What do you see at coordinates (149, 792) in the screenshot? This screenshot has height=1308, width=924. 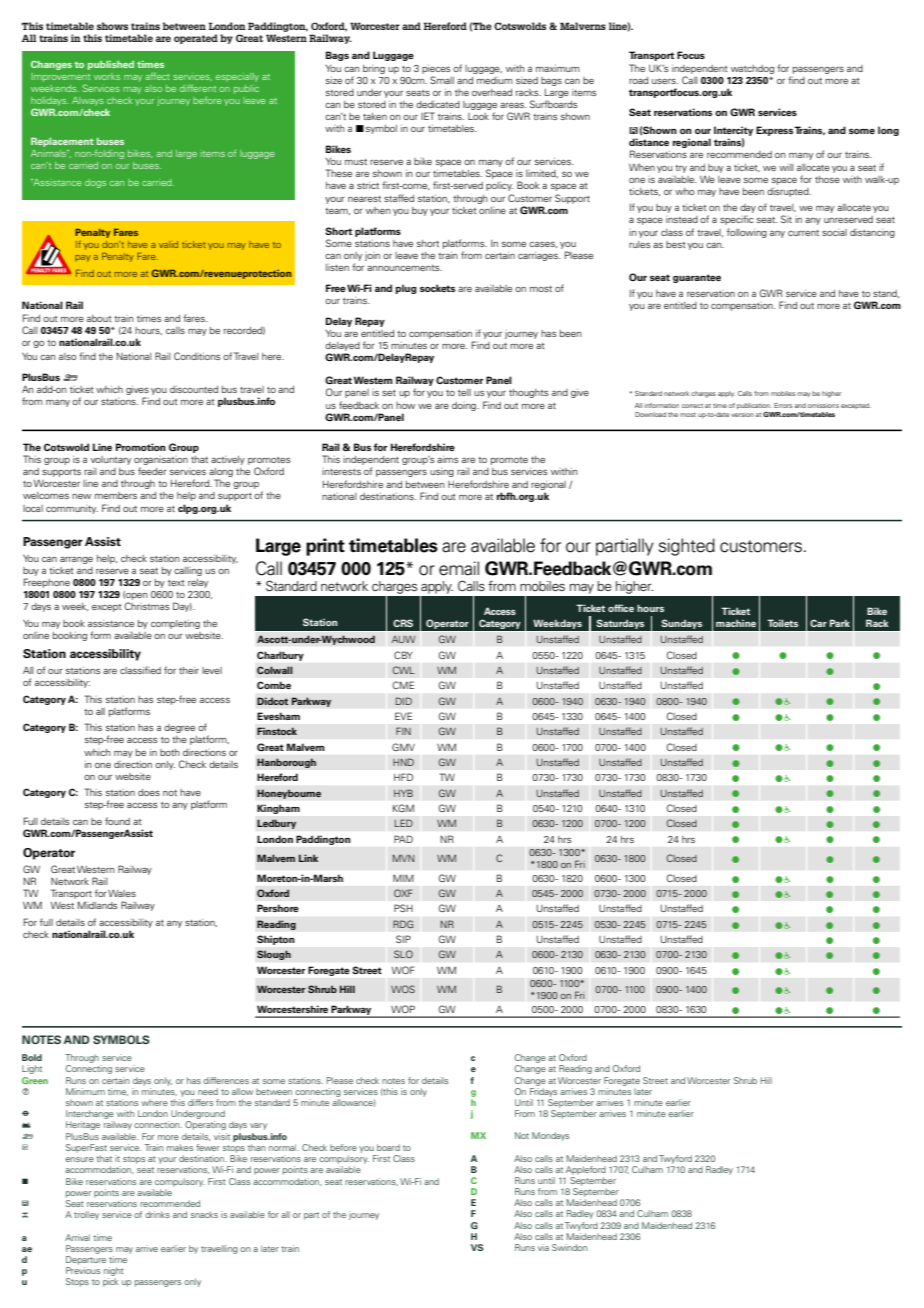 I see `does` at bounding box center [149, 792].
